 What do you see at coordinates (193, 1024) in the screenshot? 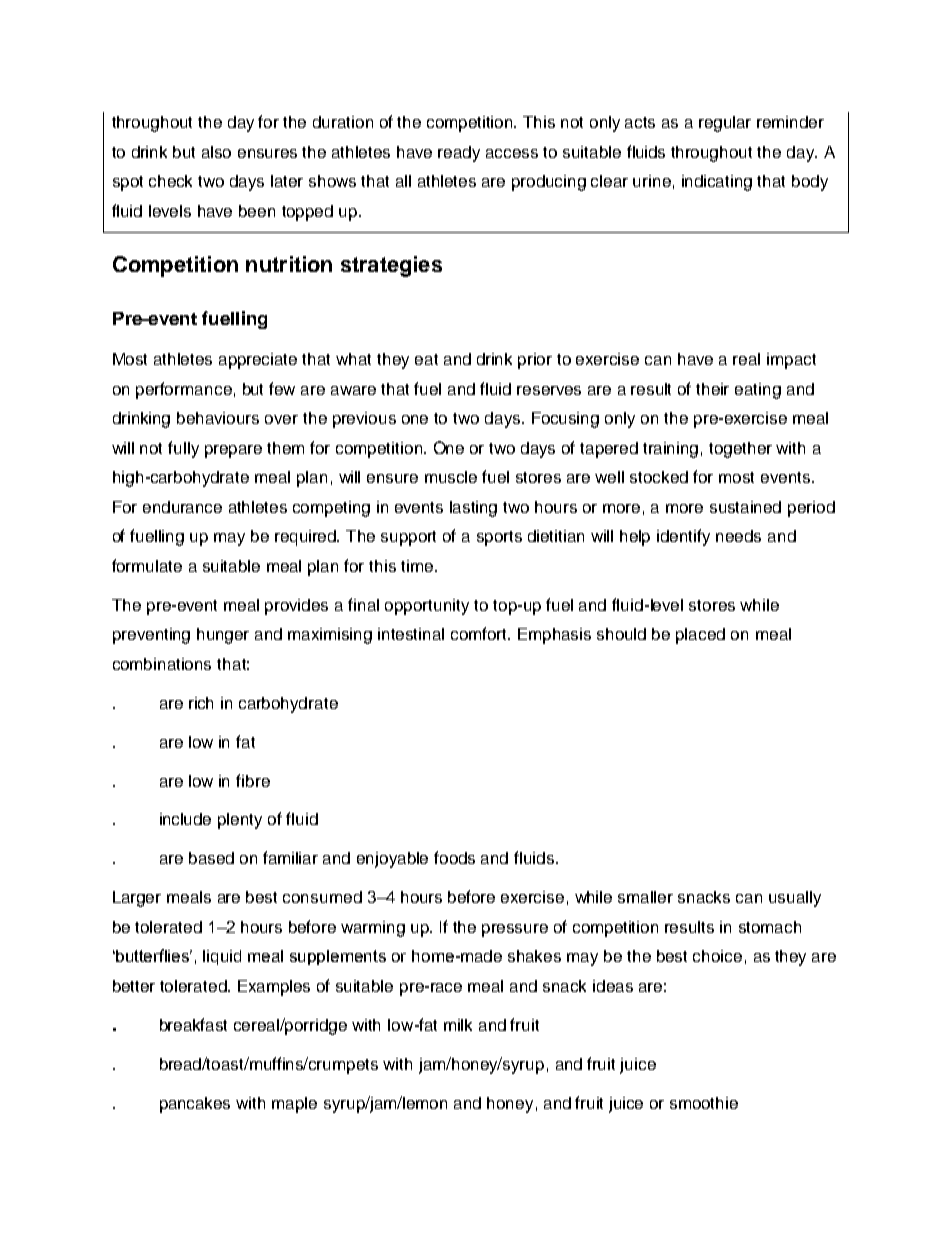
I see `breakfast` at bounding box center [193, 1024].
